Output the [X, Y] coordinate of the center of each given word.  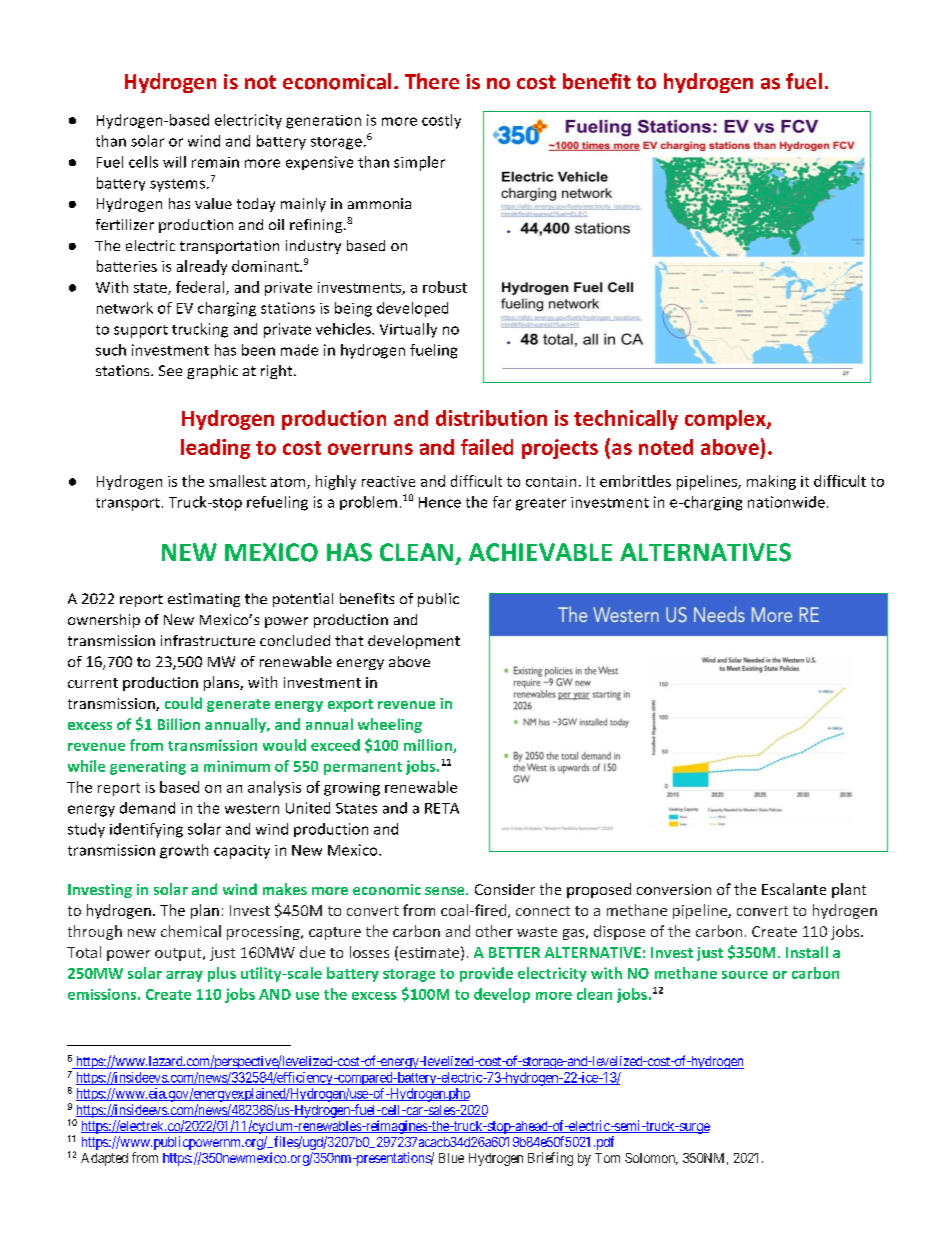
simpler [419, 163]
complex [726, 420]
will [174, 162]
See [170, 370]
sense [446, 891]
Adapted [104, 1159]
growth [184, 851]
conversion [674, 889]
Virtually [408, 330]
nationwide [786, 502]
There [432, 81]
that [349, 640]
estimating [204, 600]
